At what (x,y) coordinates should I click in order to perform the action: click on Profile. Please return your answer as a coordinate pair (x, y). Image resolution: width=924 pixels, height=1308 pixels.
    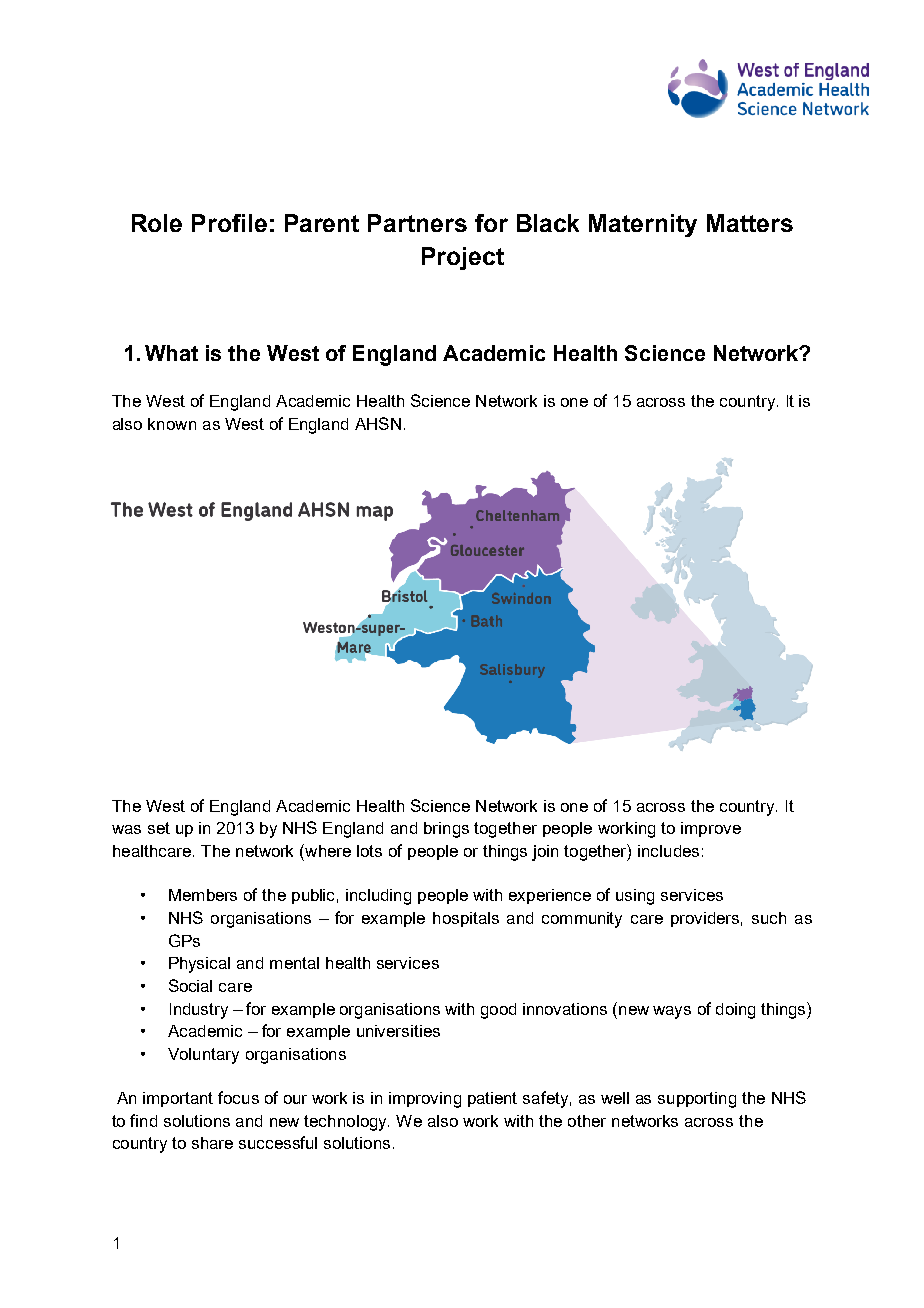
    Looking at the image, I should click on (229, 223).
